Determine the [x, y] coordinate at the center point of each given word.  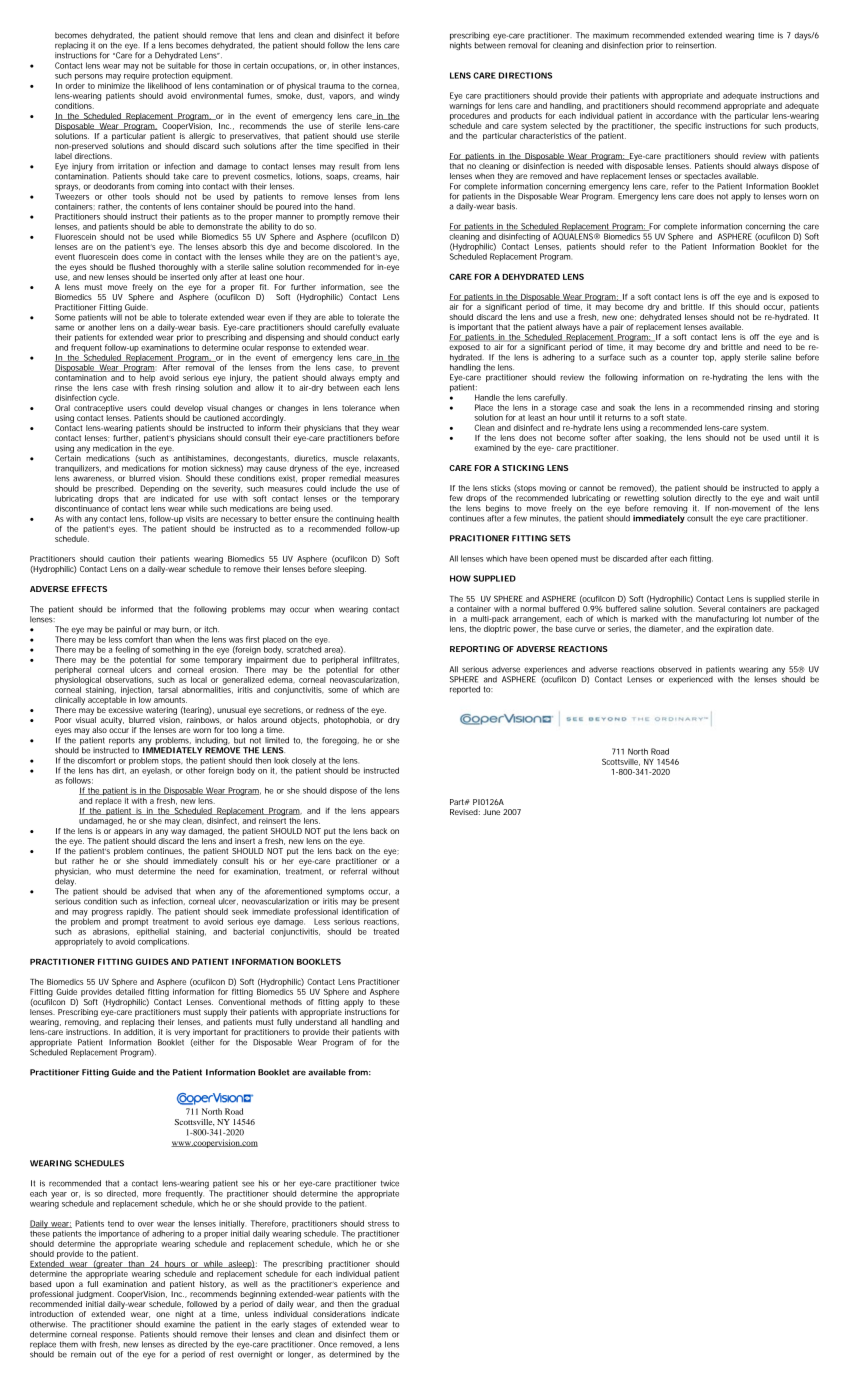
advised [158, 891]
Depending [159, 490]
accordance [676, 116]
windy [389, 97]
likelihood [165, 86]
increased [382, 468]
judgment [95, 1295]
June [491, 812]
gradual [385, 1305]
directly [708, 499]
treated [386, 931]
